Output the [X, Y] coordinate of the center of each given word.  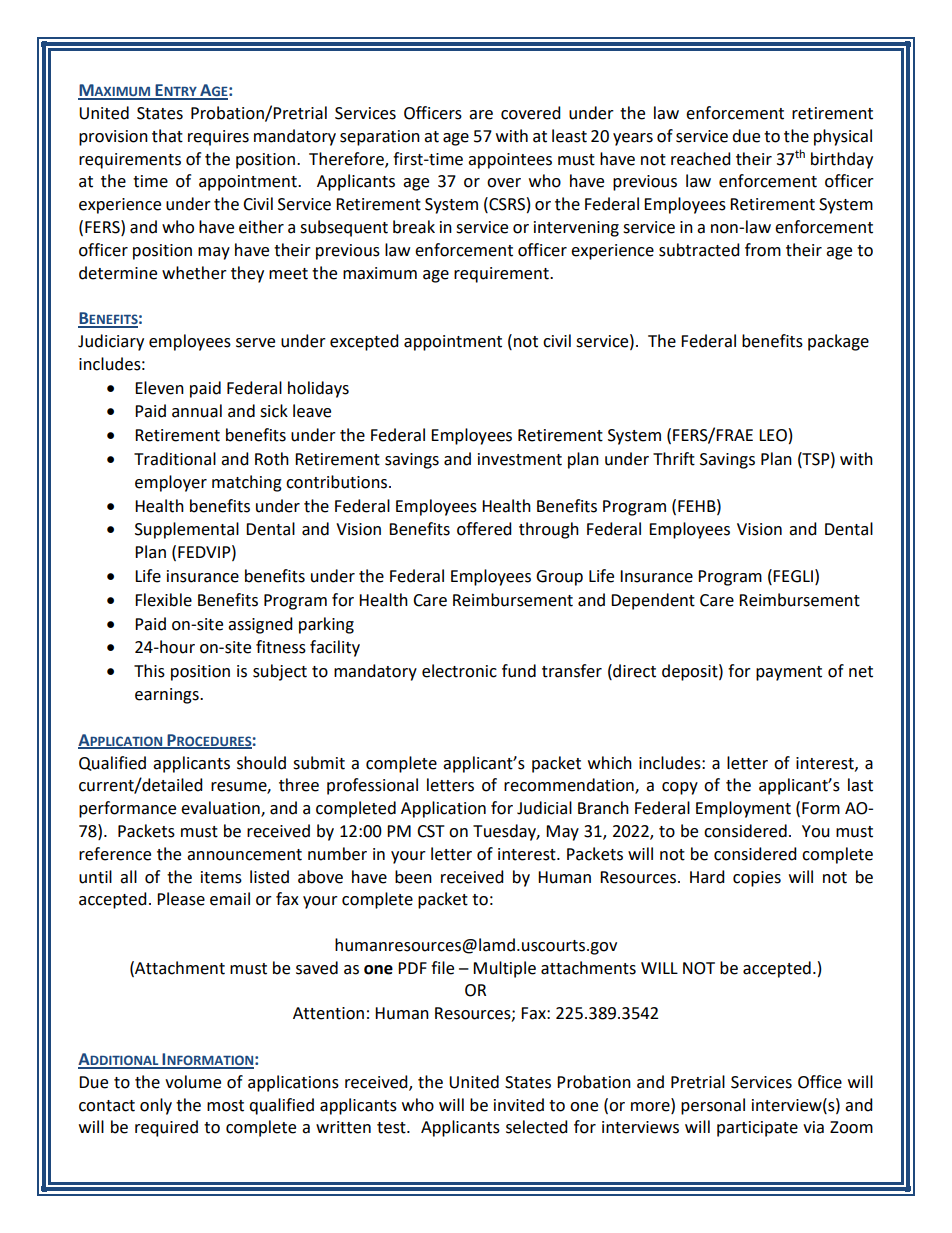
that [167, 136]
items [221, 877]
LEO [773, 435]
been [413, 877]
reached [701, 159]
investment [520, 459]
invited [519, 1105]
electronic [459, 671]
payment [789, 673]
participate [757, 1129]
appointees [510, 161]
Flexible [163, 600]
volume [193, 1082]
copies [757, 879]
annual [197, 411]
